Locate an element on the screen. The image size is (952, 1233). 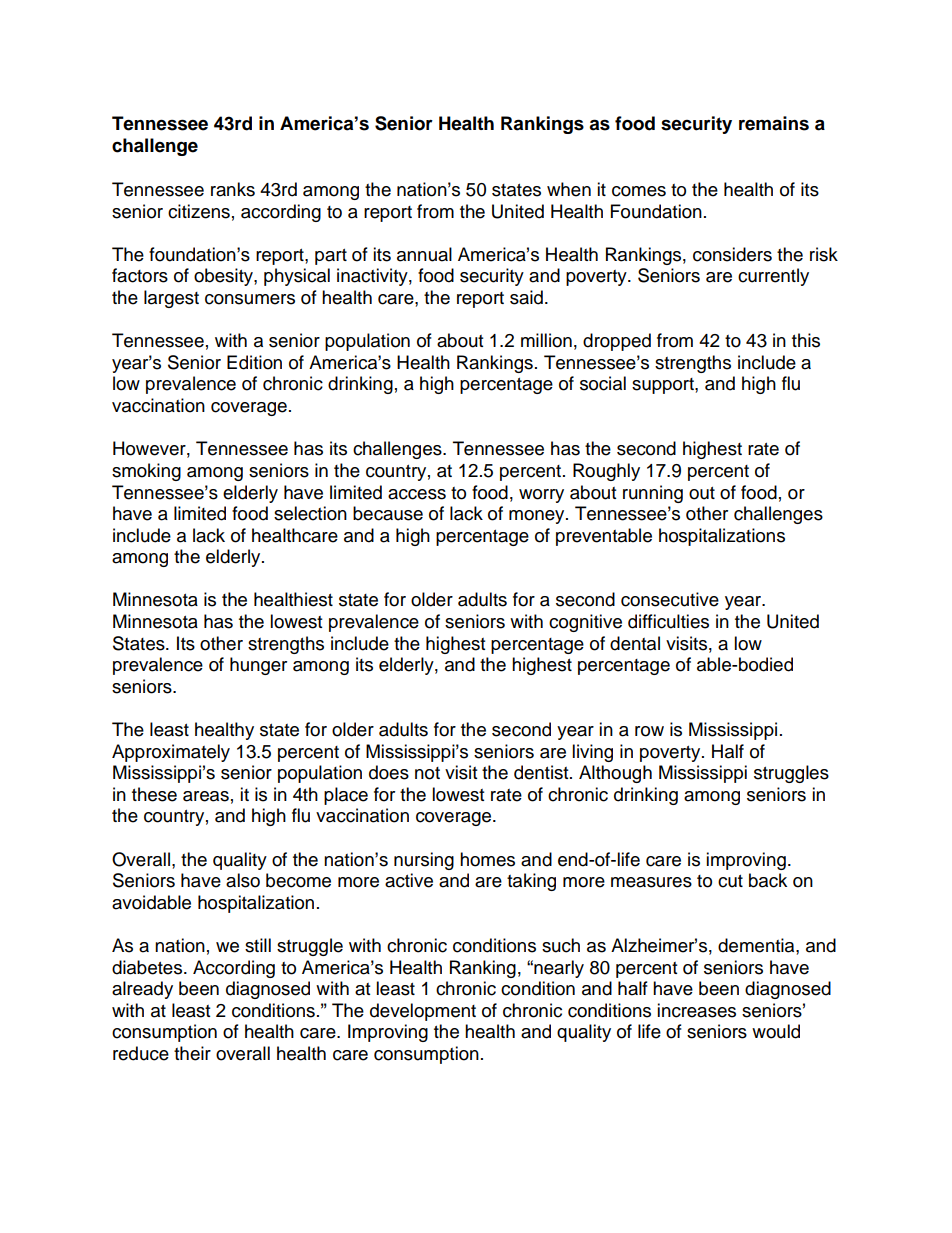
row is located at coordinates (649, 731).
